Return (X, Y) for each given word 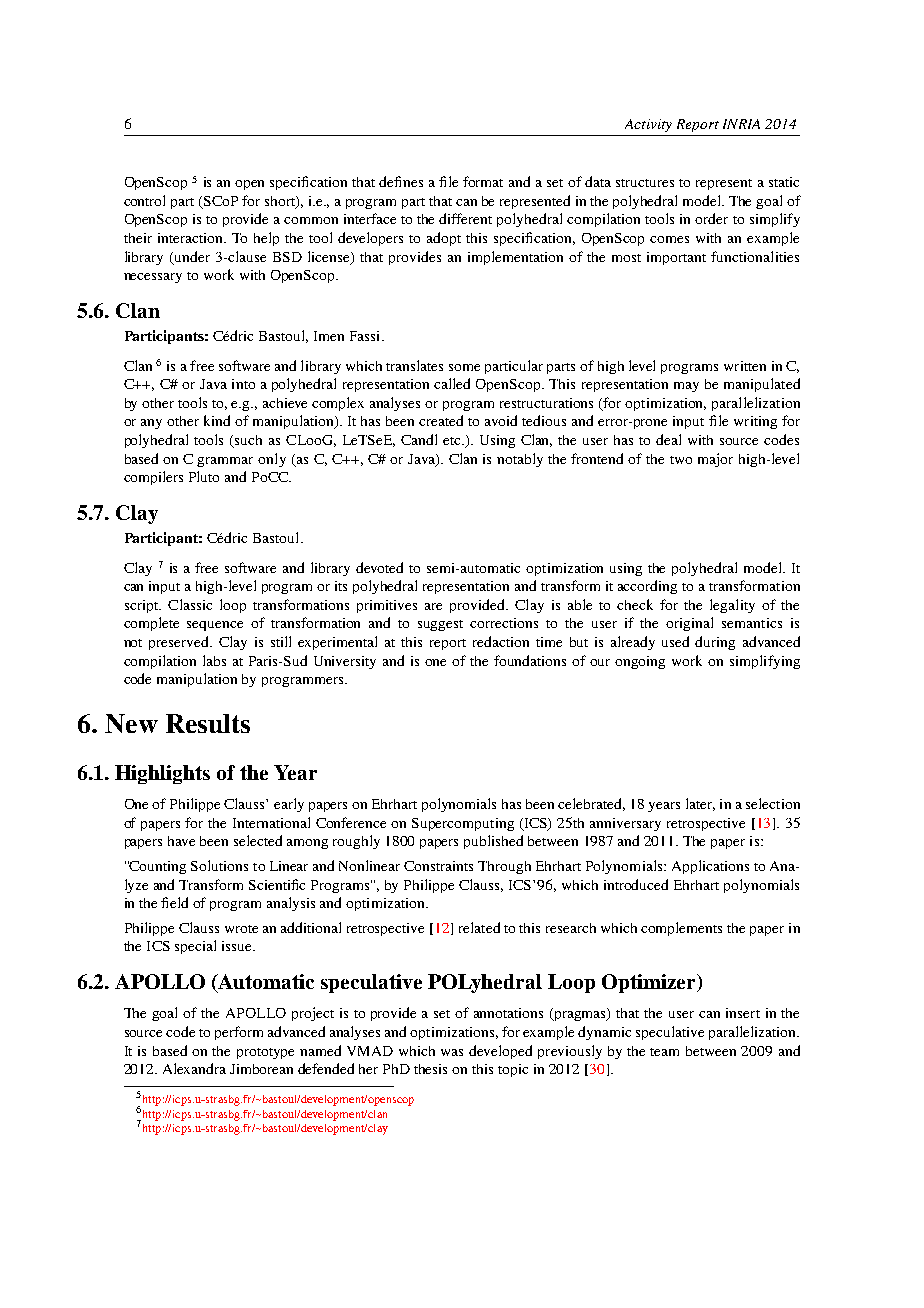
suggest (440, 625)
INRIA (741, 124)
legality (732, 606)
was (452, 1052)
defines (401, 181)
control (144, 200)
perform (239, 1033)
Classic (190, 604)
